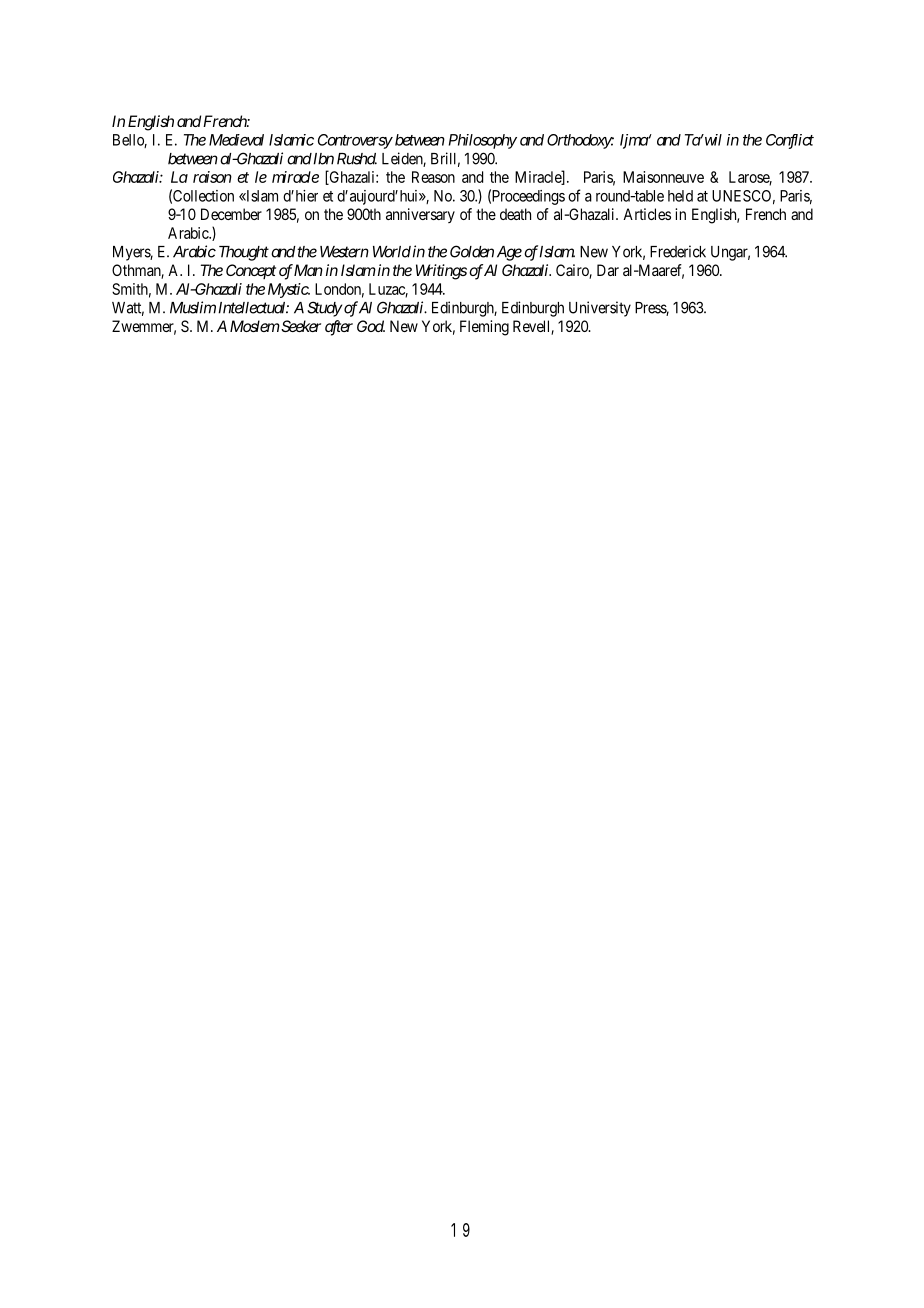 The image size is (924, 1308). What do you see at coordinates (255, 326) in the screenshot?
I see `Moslem` at bounding box center [255, 326].
